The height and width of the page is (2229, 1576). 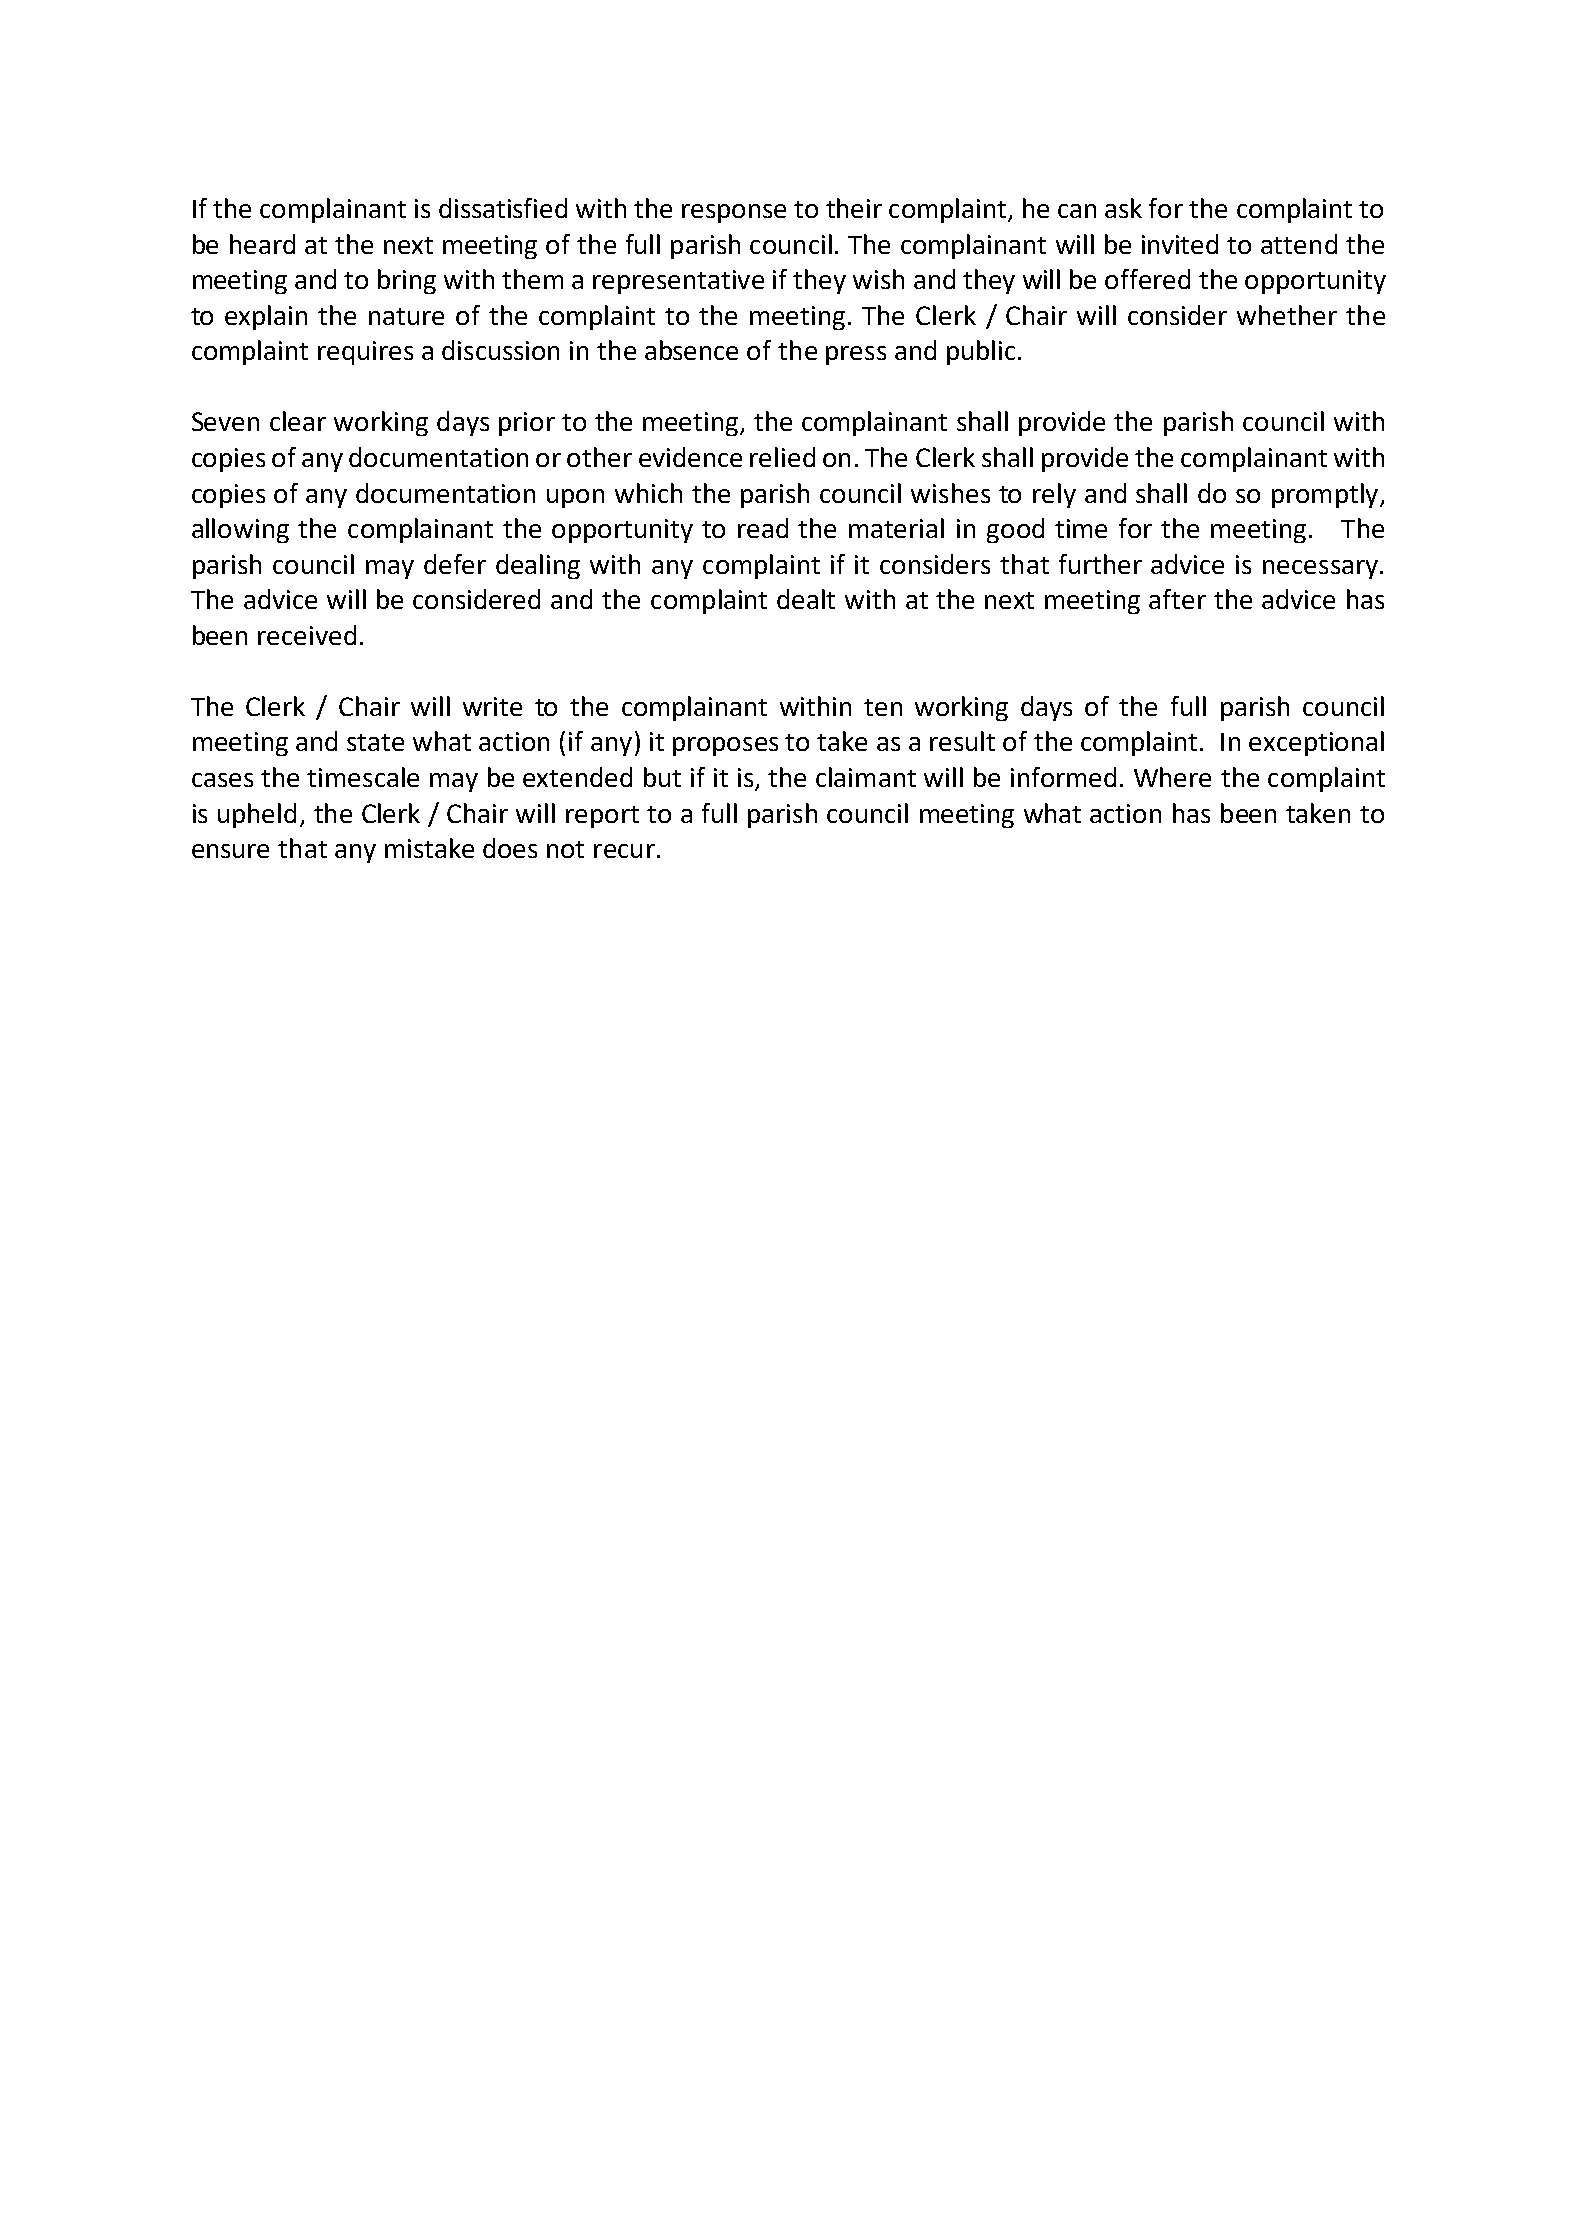 I want to click on heard, so click(x=262, y=244).
